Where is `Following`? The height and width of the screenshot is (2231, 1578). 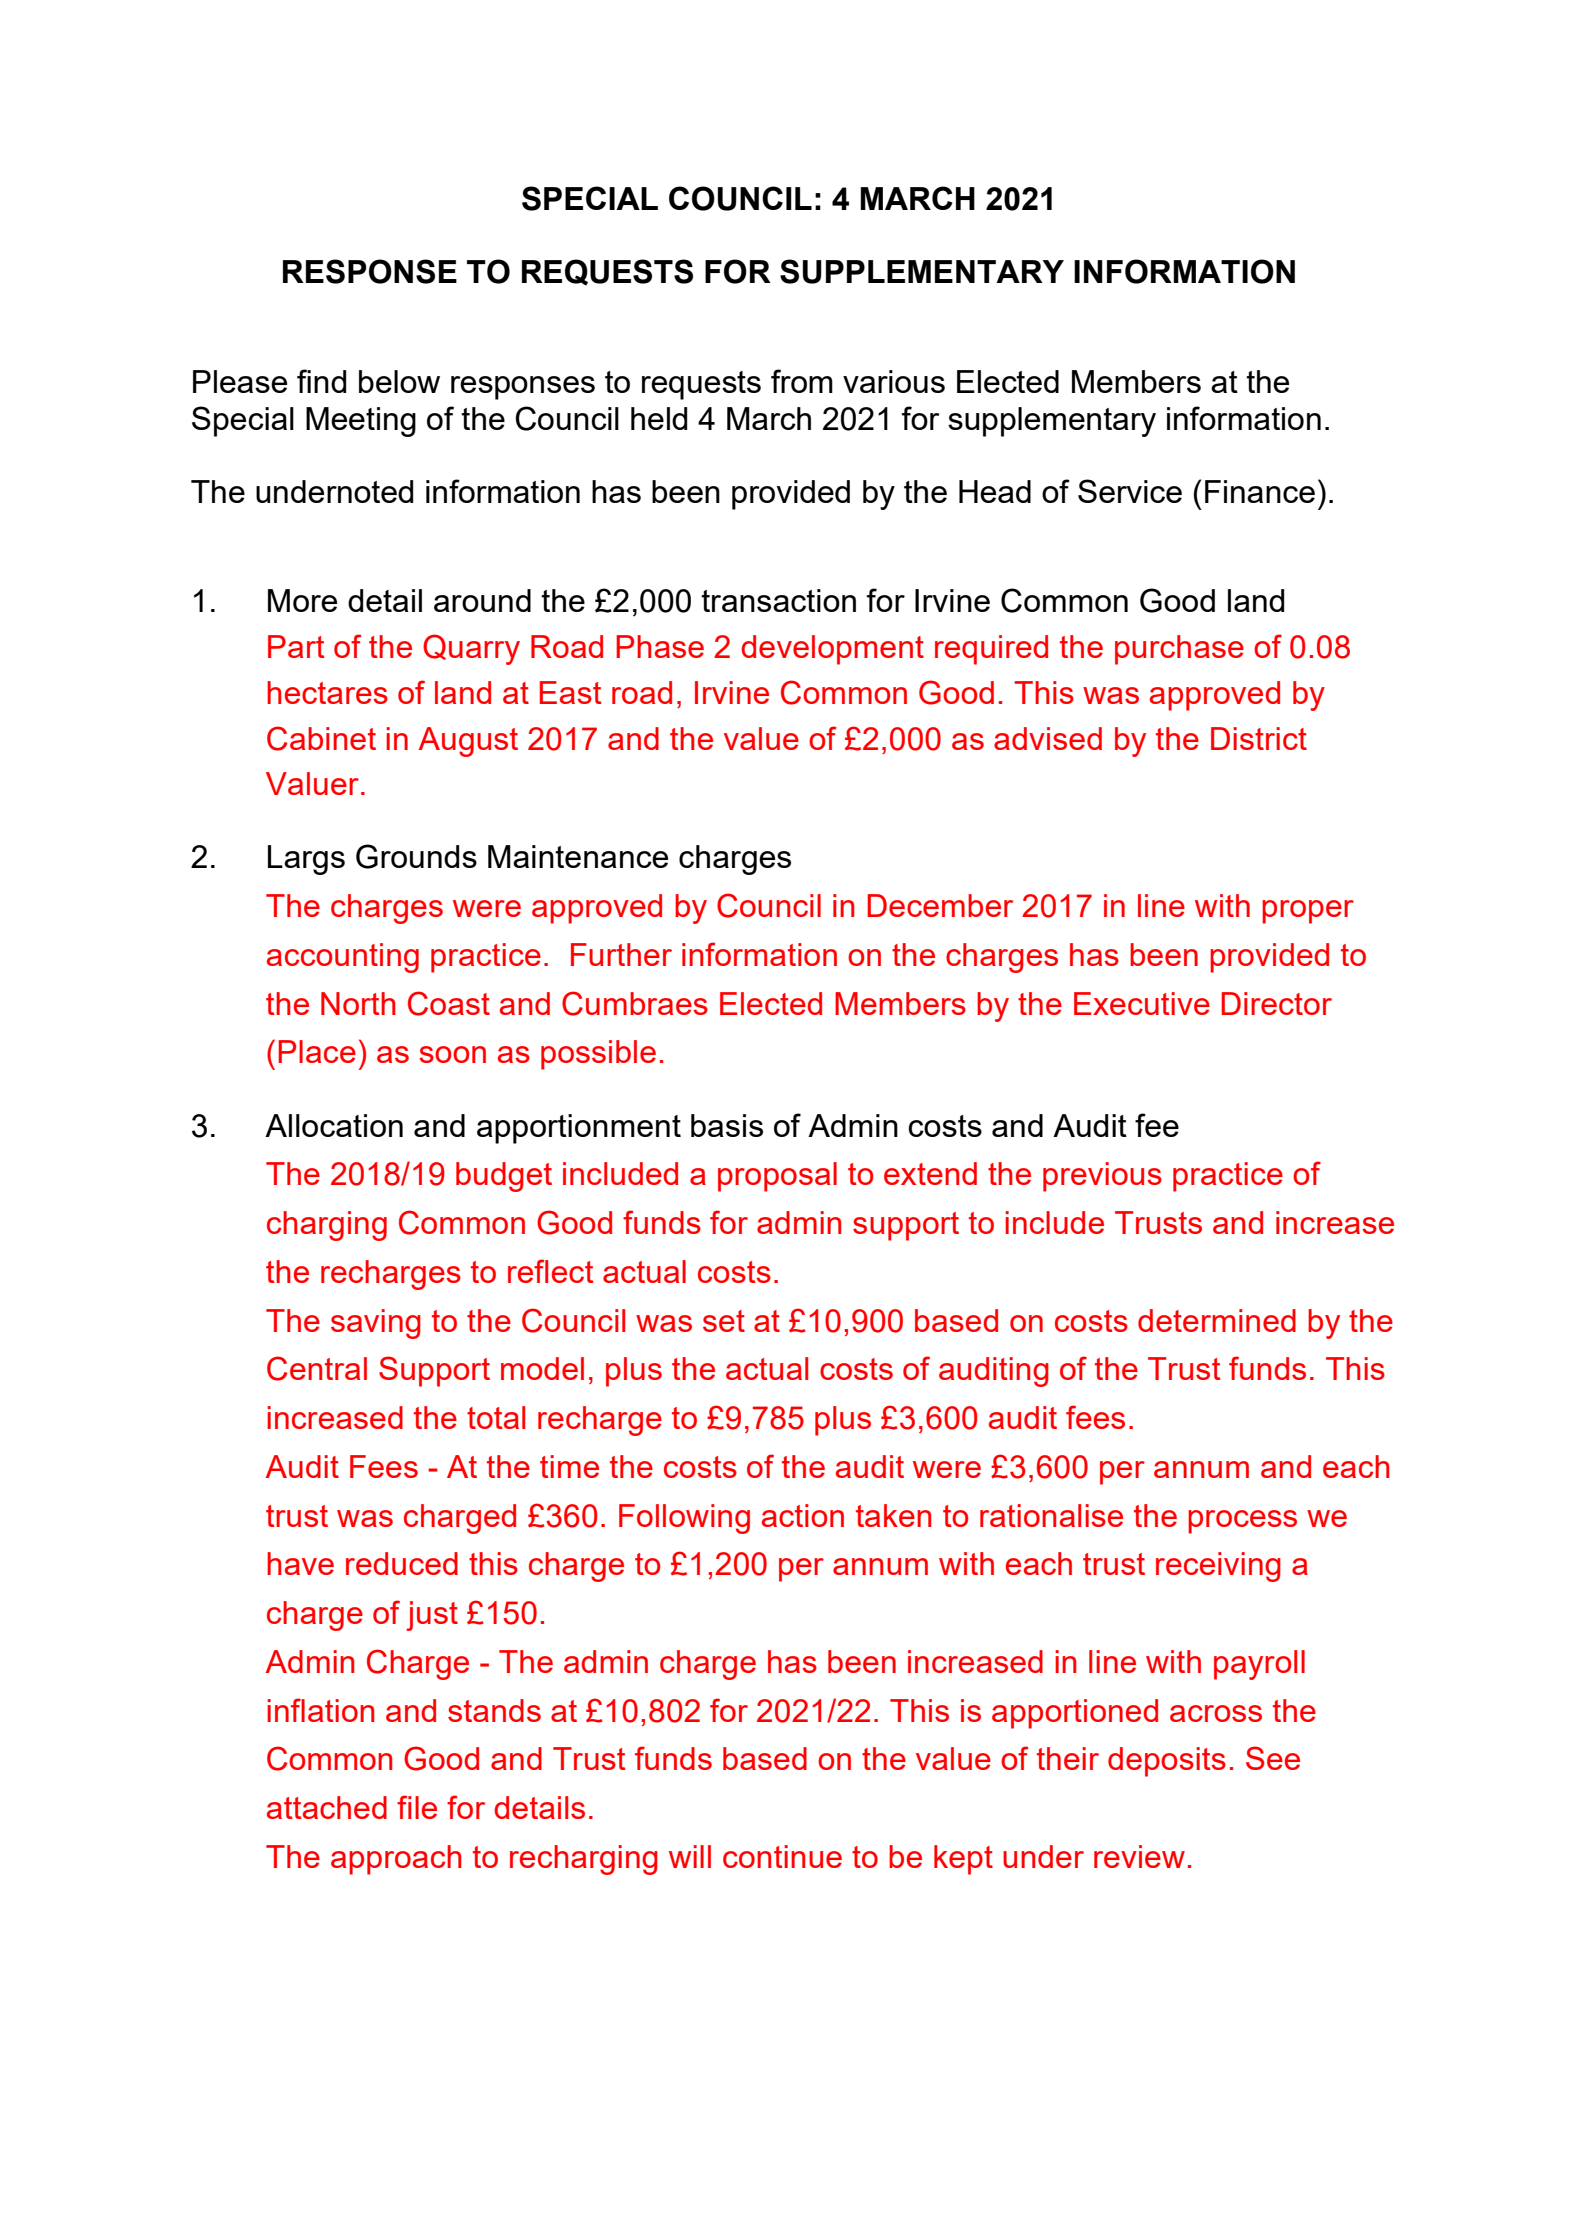
Following is located at coordinates (684, 1519).
